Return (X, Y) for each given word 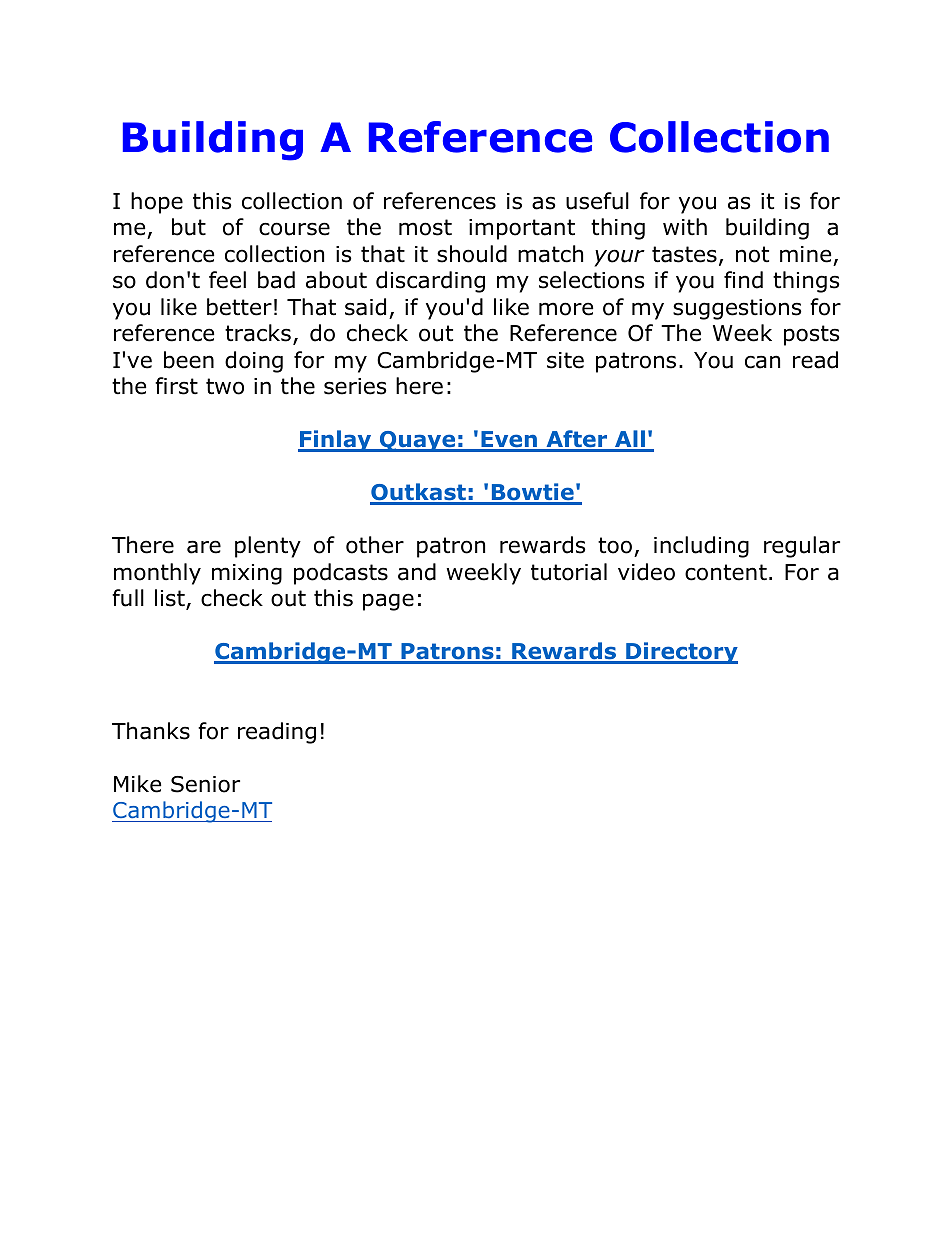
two (225, 386)
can (762, 362)
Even (509, 441)
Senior (205, 784)
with (685, 227)
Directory (681, 653)
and (417, 572)
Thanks (151, 731)
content (726, 572)
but (189, 227)
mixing (247, 574)
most (425, 227)
